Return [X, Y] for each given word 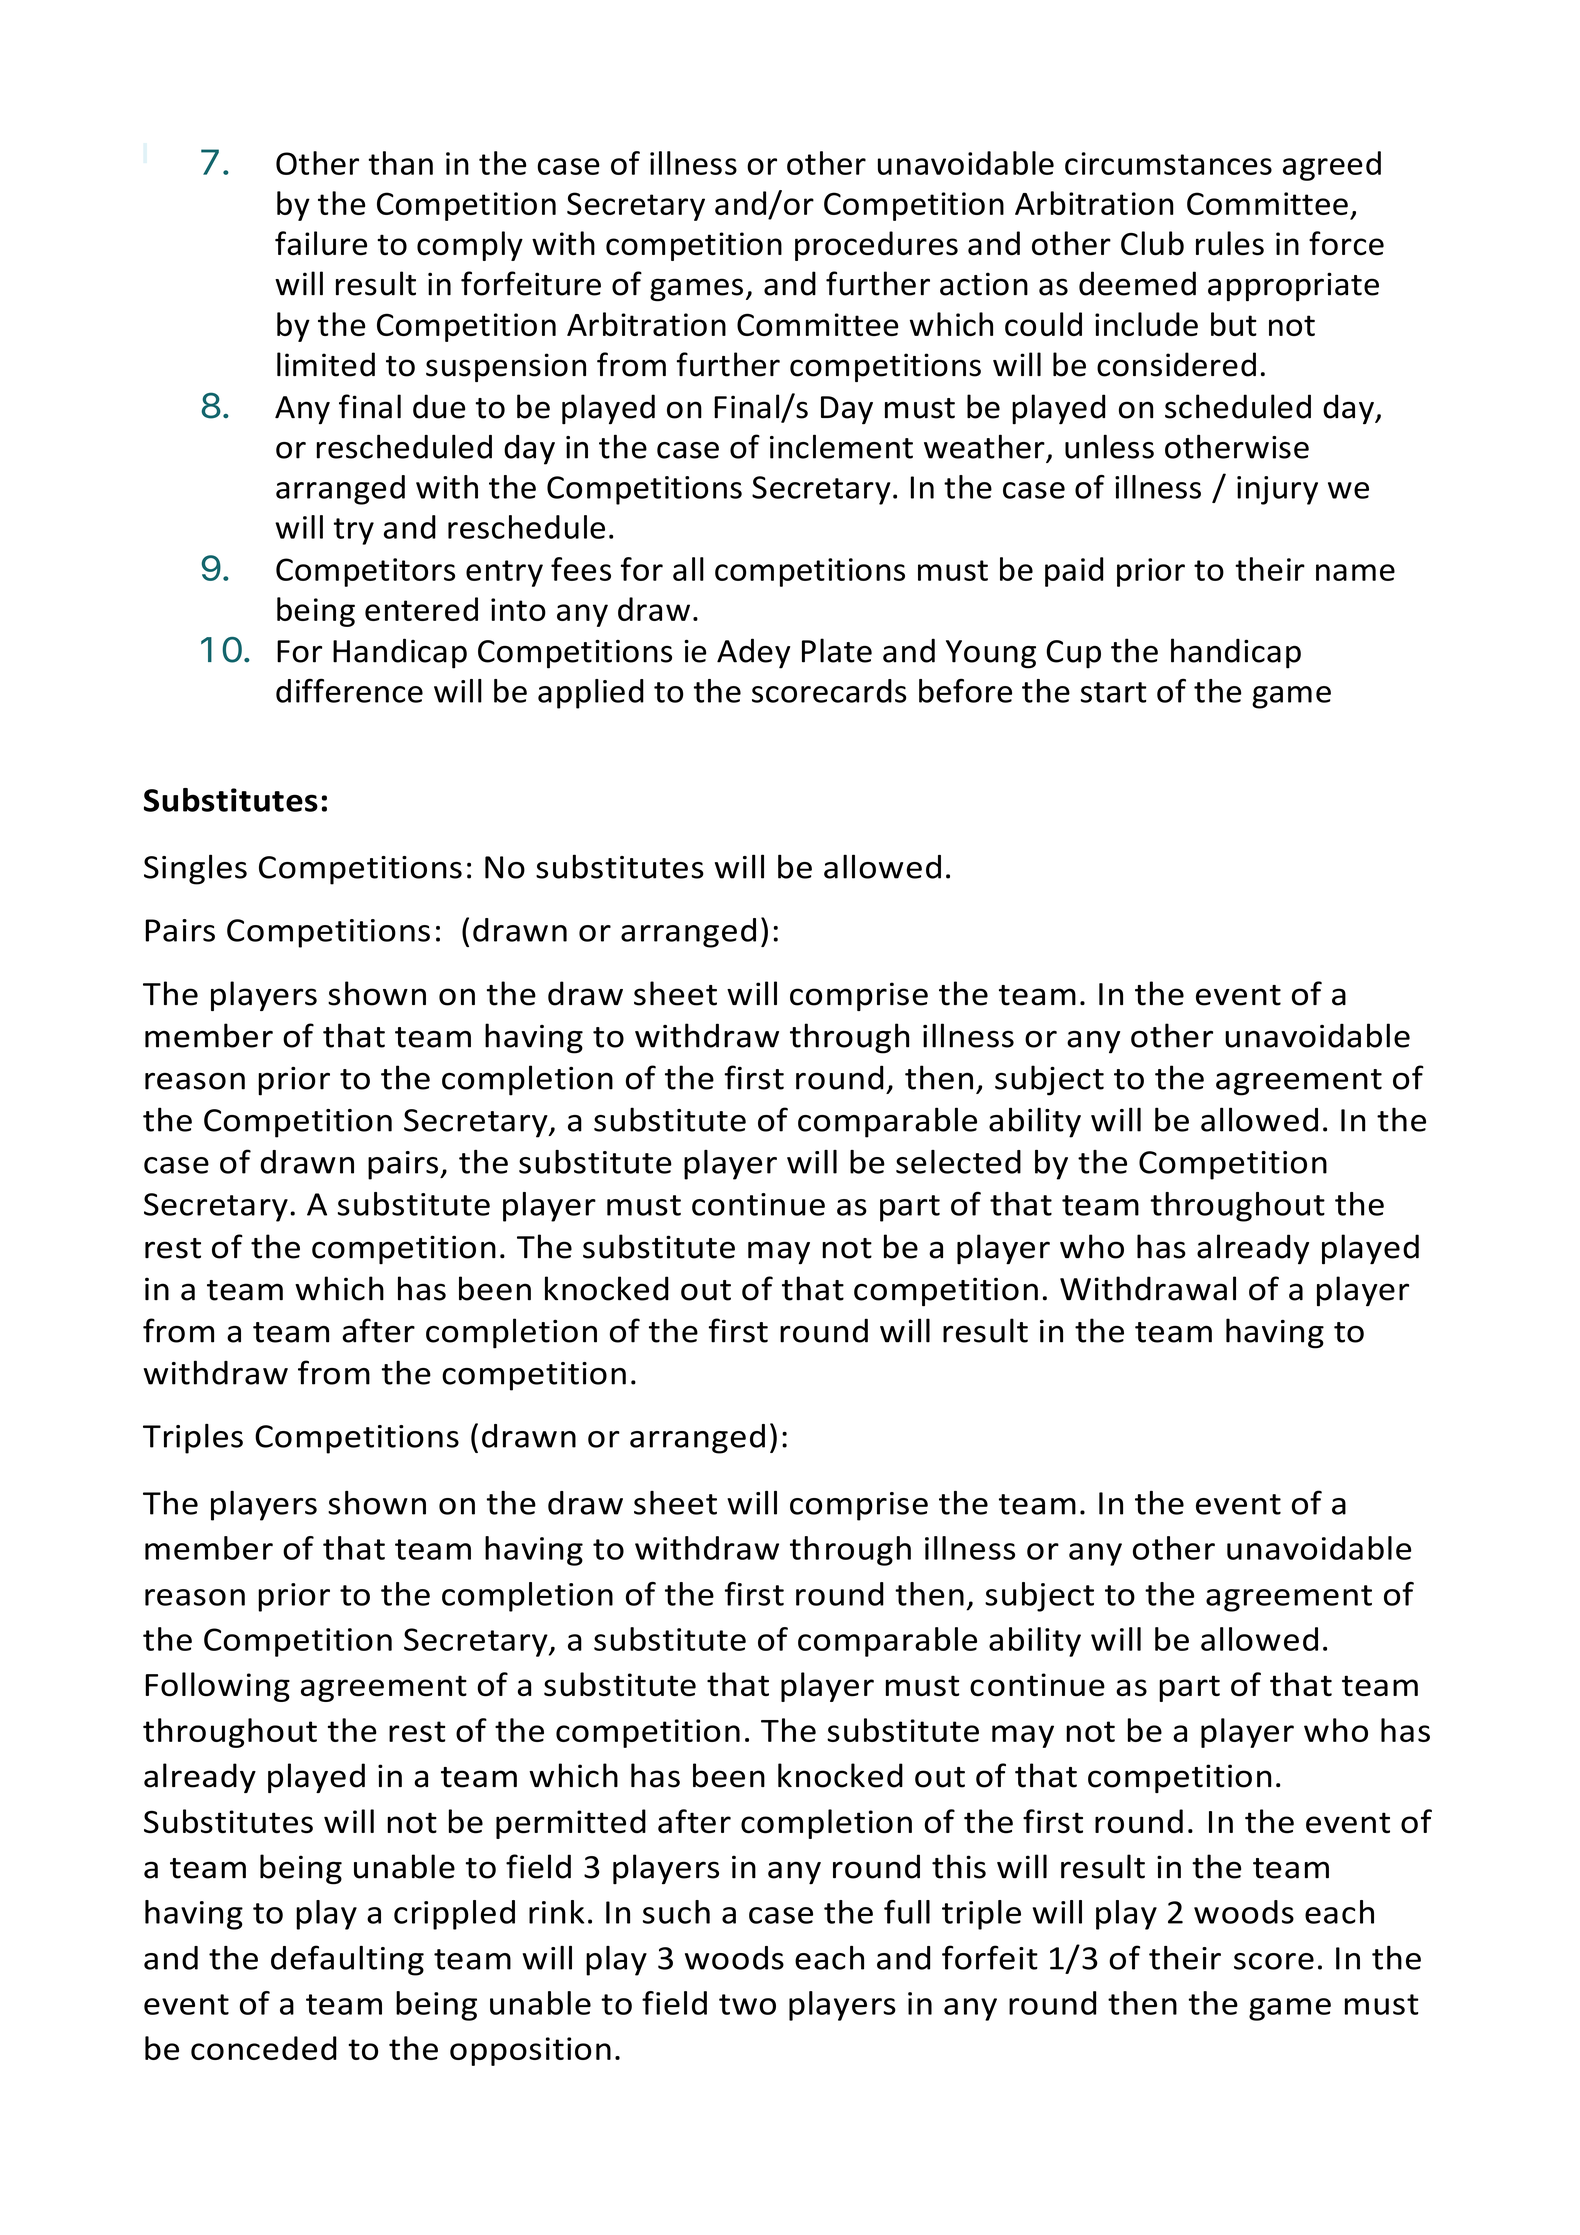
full [907, 1912]
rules [1230, 243]
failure [321, 243]
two [747, 2004]
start [1114, 692]
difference [349, 690]
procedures [876, 246]
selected [958, 1162]
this [959, 1866]
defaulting [347, 1960]
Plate [837, 650]
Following [217, 1687]
